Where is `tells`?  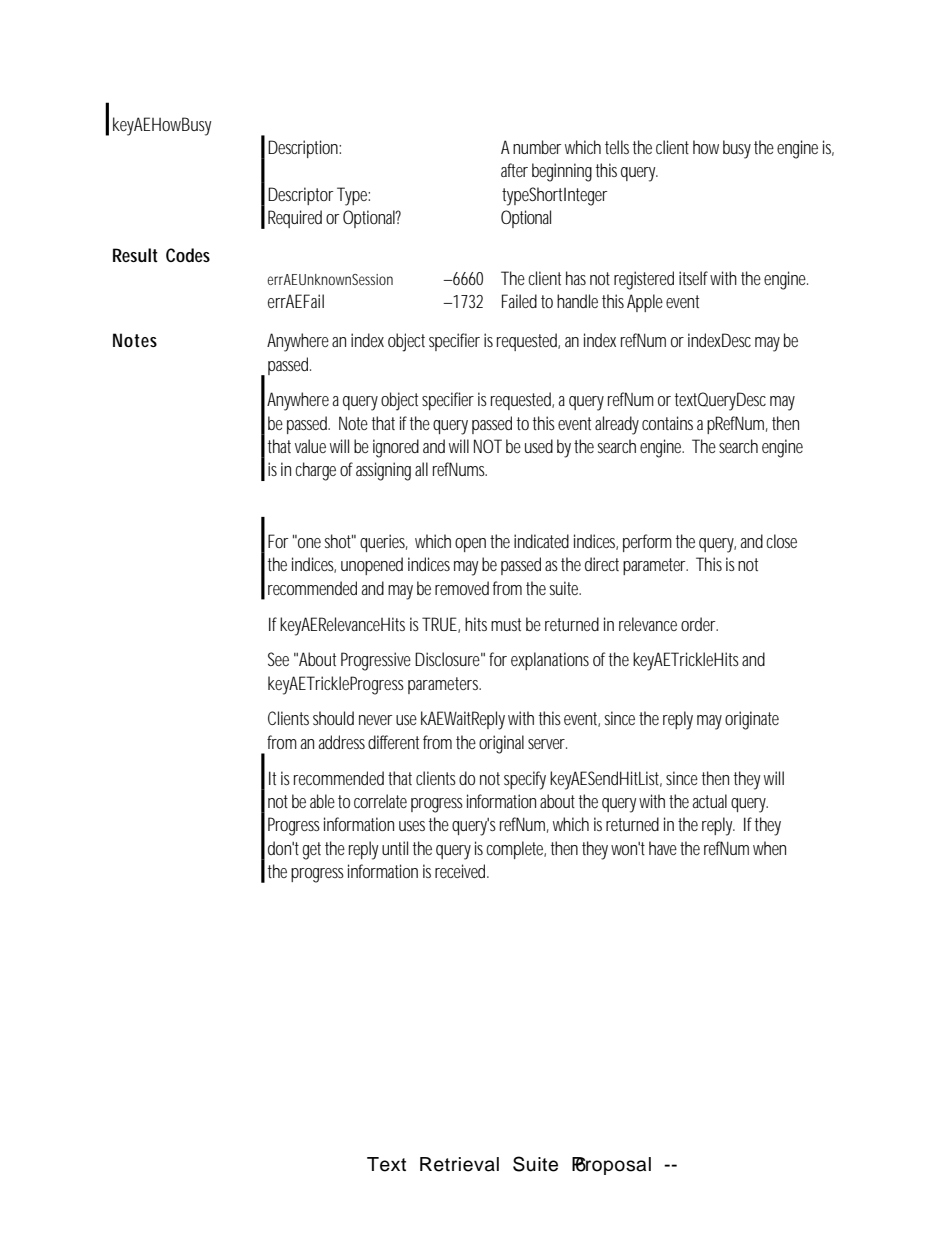 tells is located at coordinates (617, 147).
